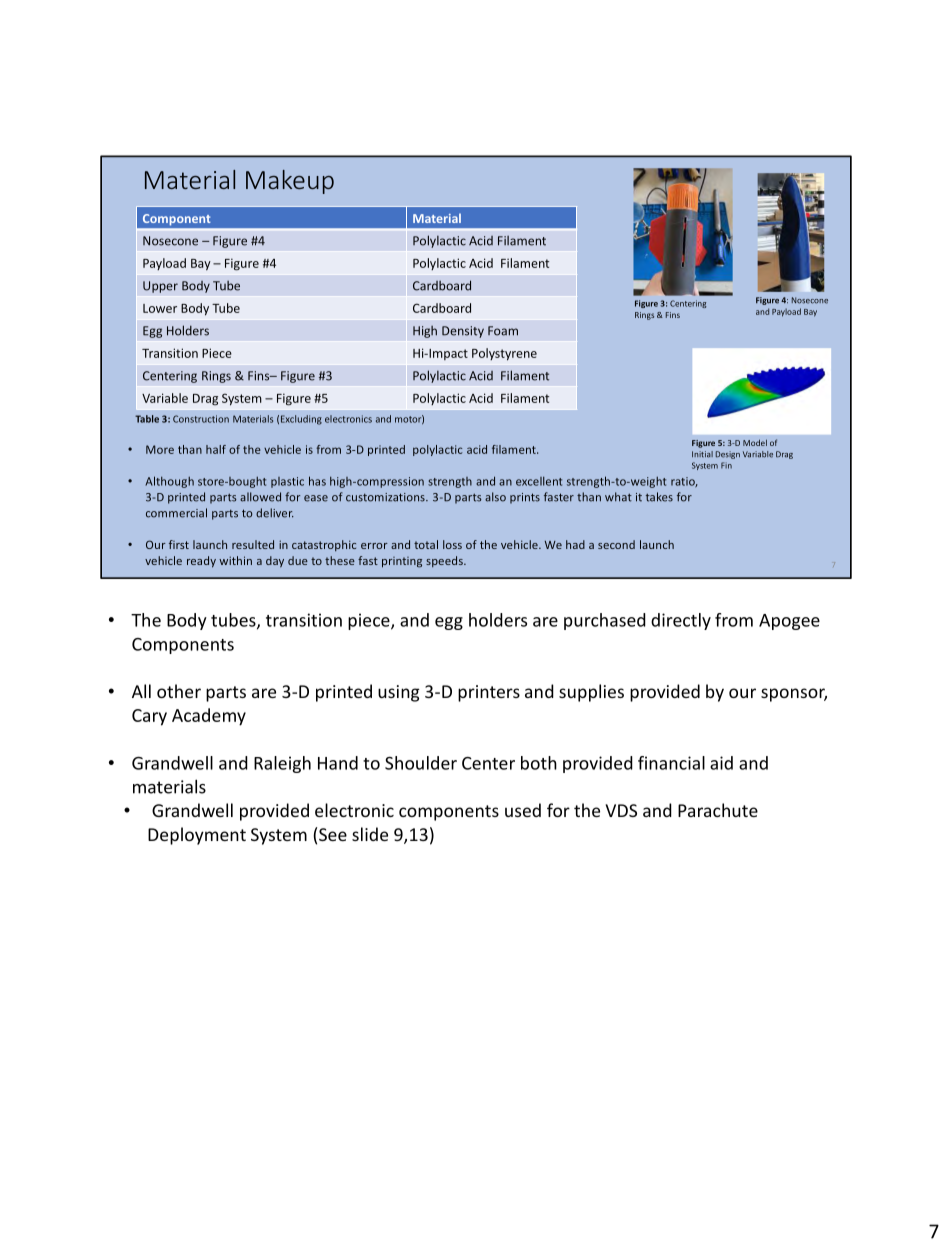  What do you see at coordinates (523, 810) in the screenshot?
I see `used` at bounding box center [523, 810].
